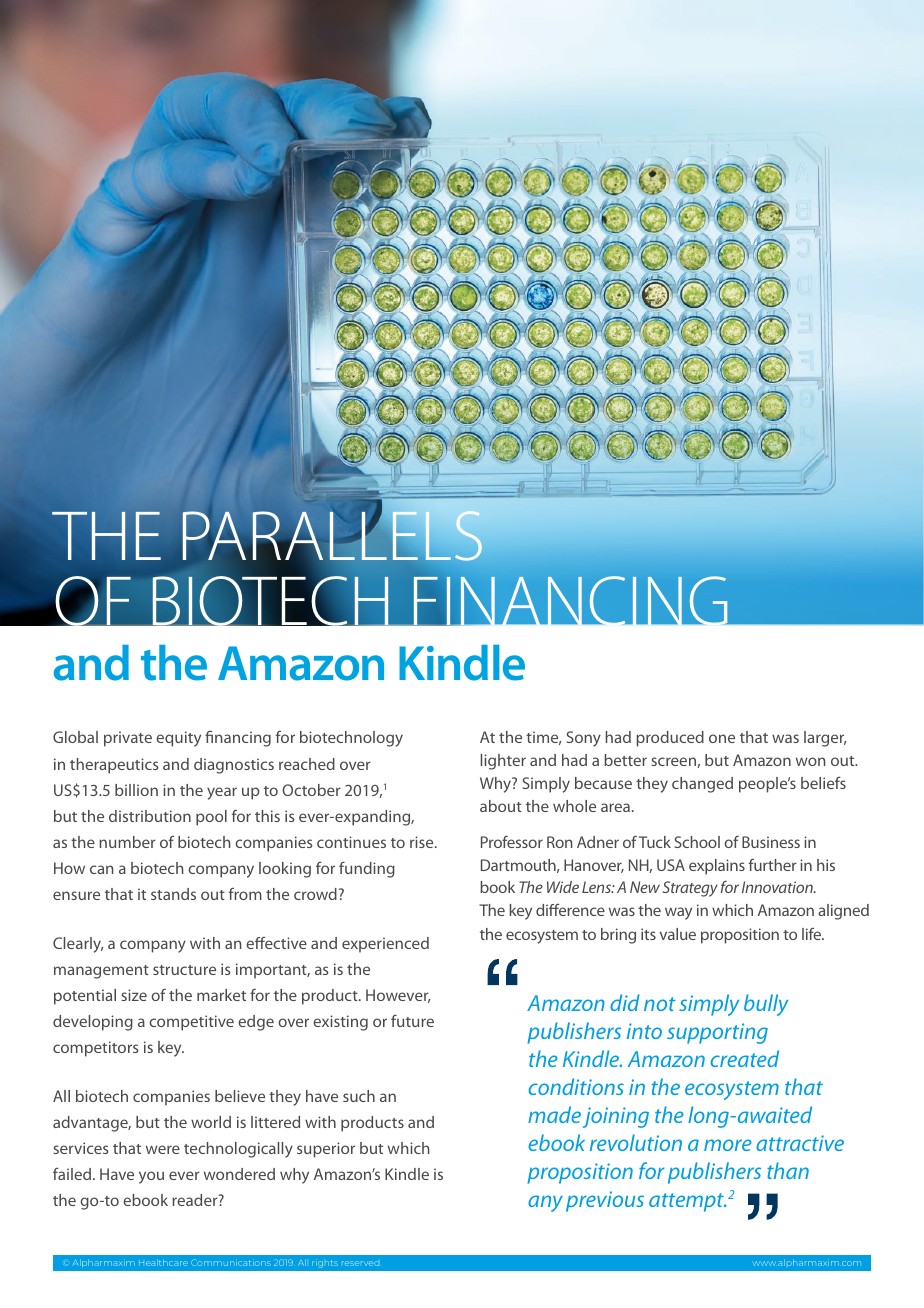 The width and height of the image is (924, 1308). What do you see at coordinates (678, 913) in the image?
I see `way` at bounding box center [678, 913].
